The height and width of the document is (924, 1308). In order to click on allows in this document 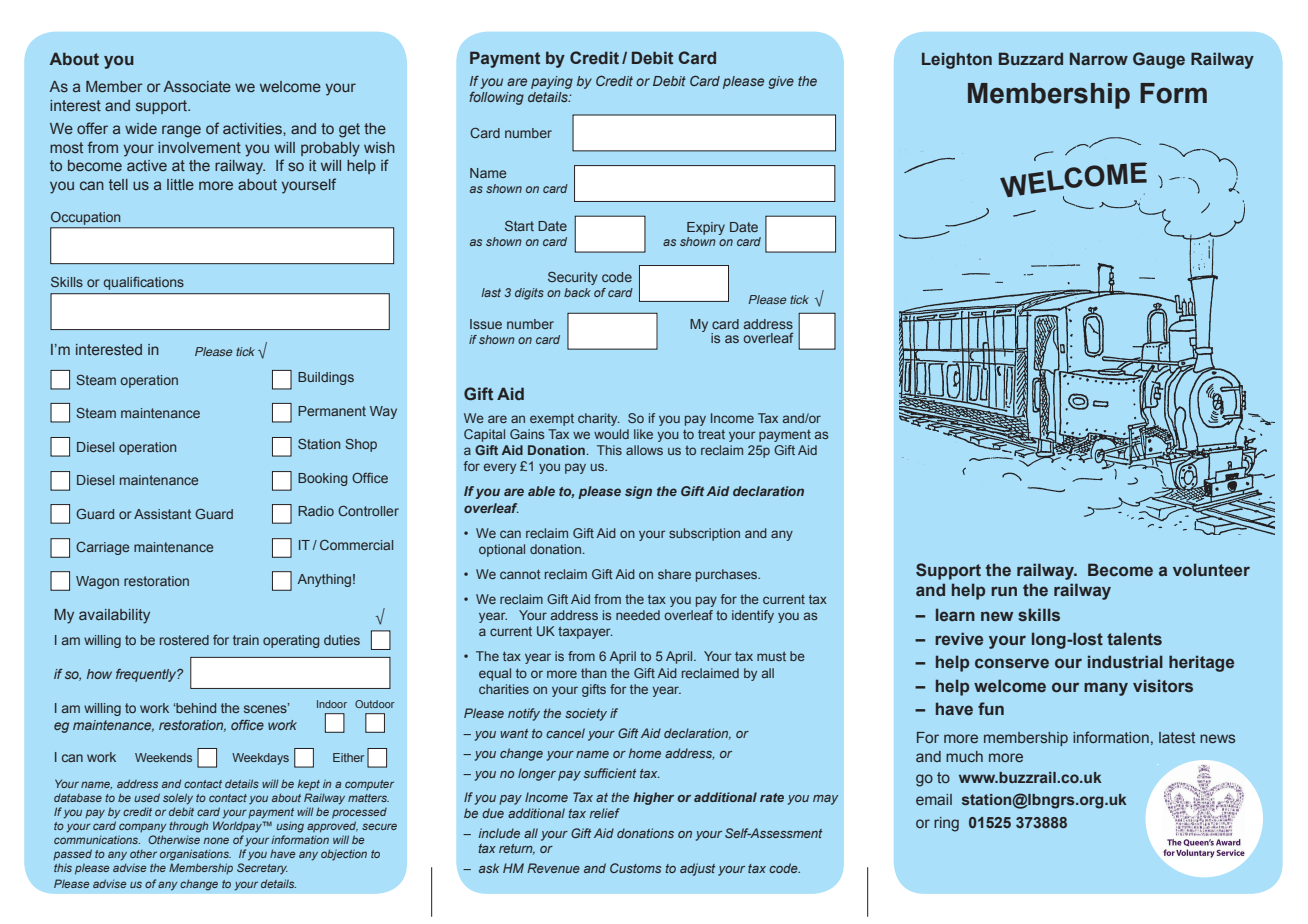, I will do `click(644, 450)`.
